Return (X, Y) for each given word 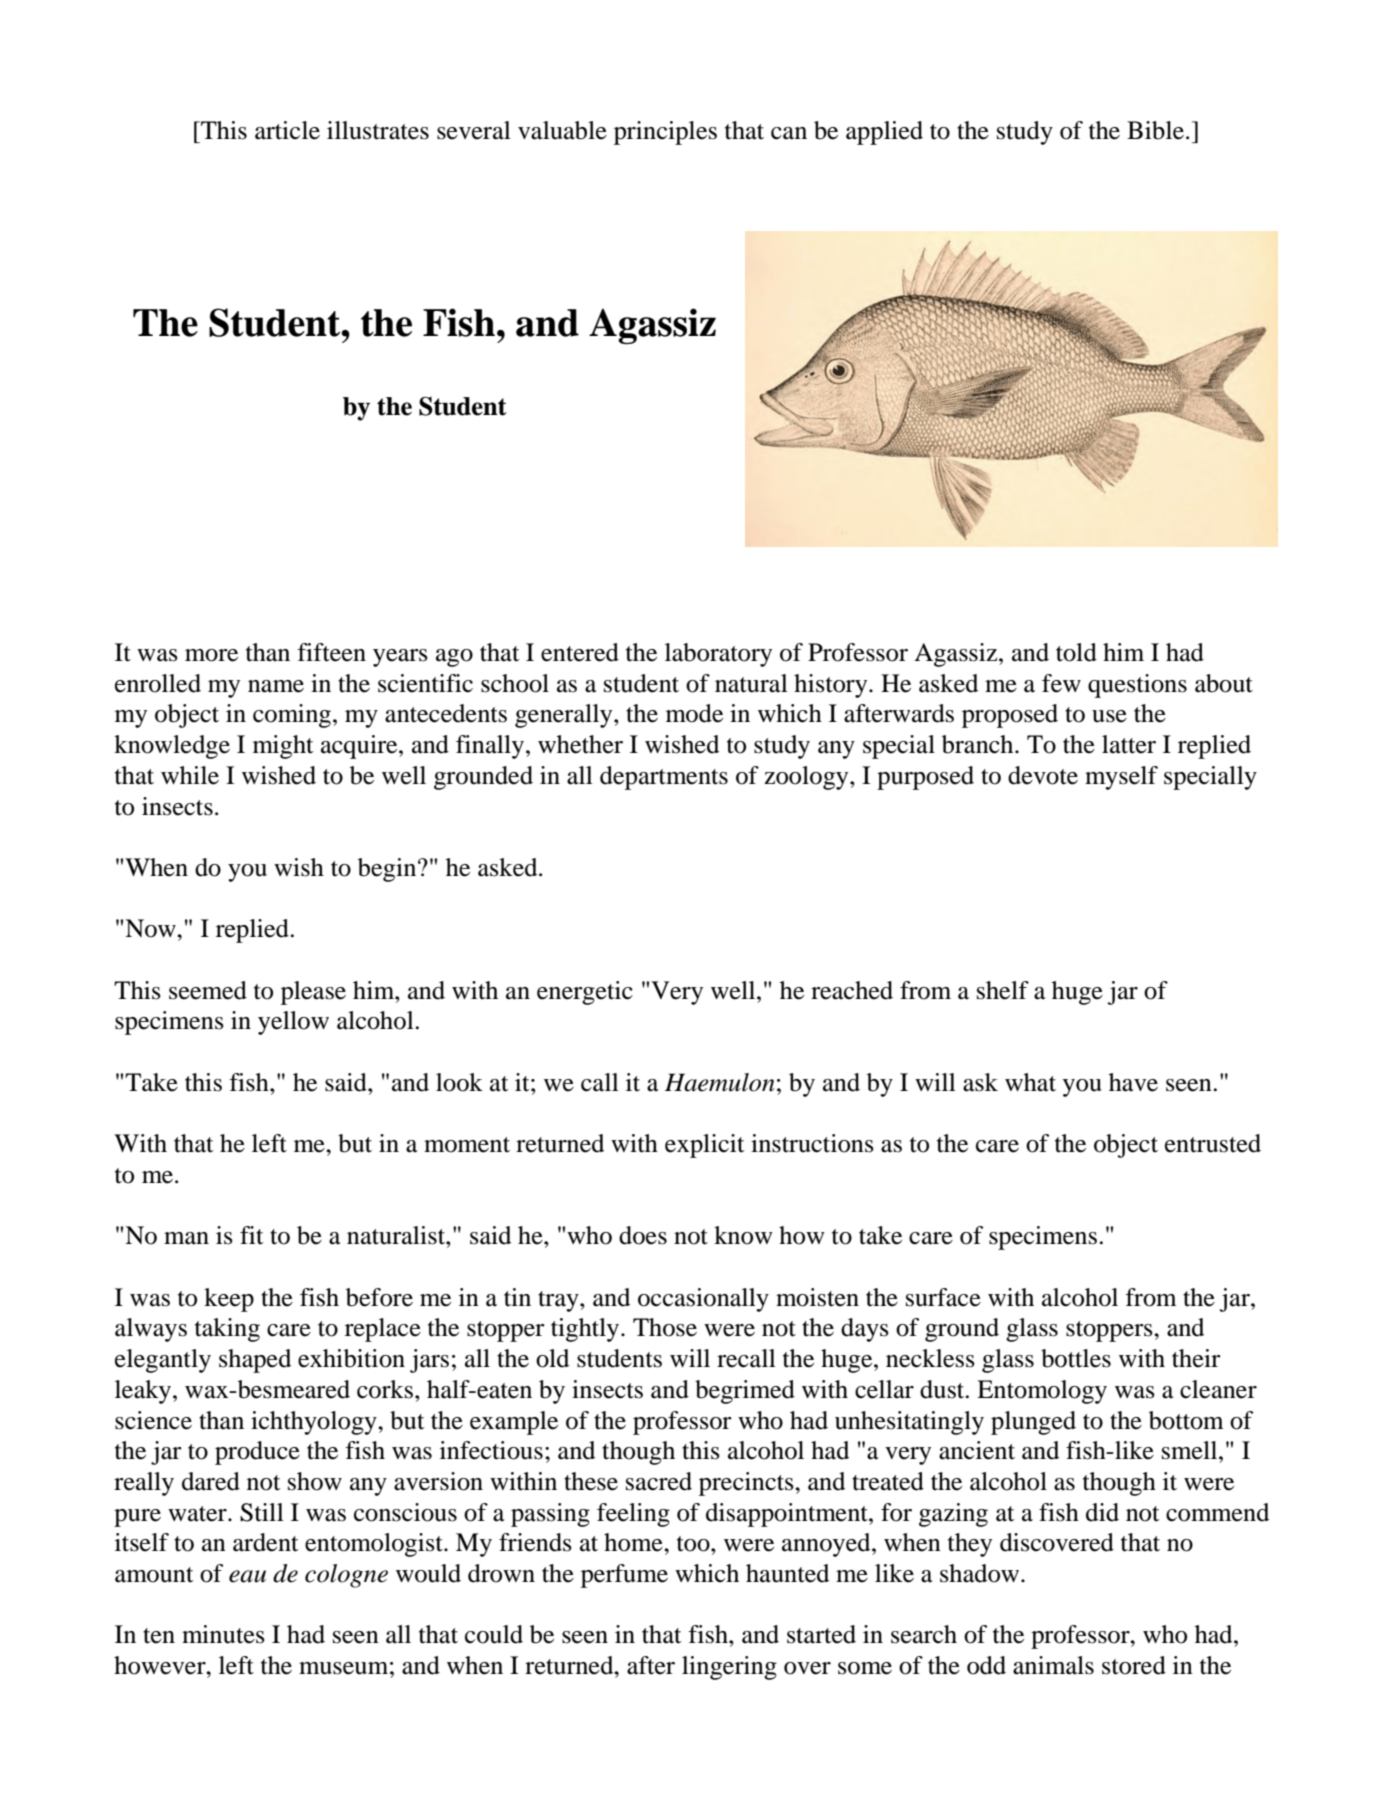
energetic (585, 993)
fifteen (331, 652)
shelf (1003, 990)
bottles (1076, 1358)
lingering (729, 1668)
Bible (1155, 130)
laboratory (718, 655)
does (643, 1235)
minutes (223, 1634)
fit (252, 1235)
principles (665, 133)
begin (388, 870)
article (287, 130)
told (1076, 652)
